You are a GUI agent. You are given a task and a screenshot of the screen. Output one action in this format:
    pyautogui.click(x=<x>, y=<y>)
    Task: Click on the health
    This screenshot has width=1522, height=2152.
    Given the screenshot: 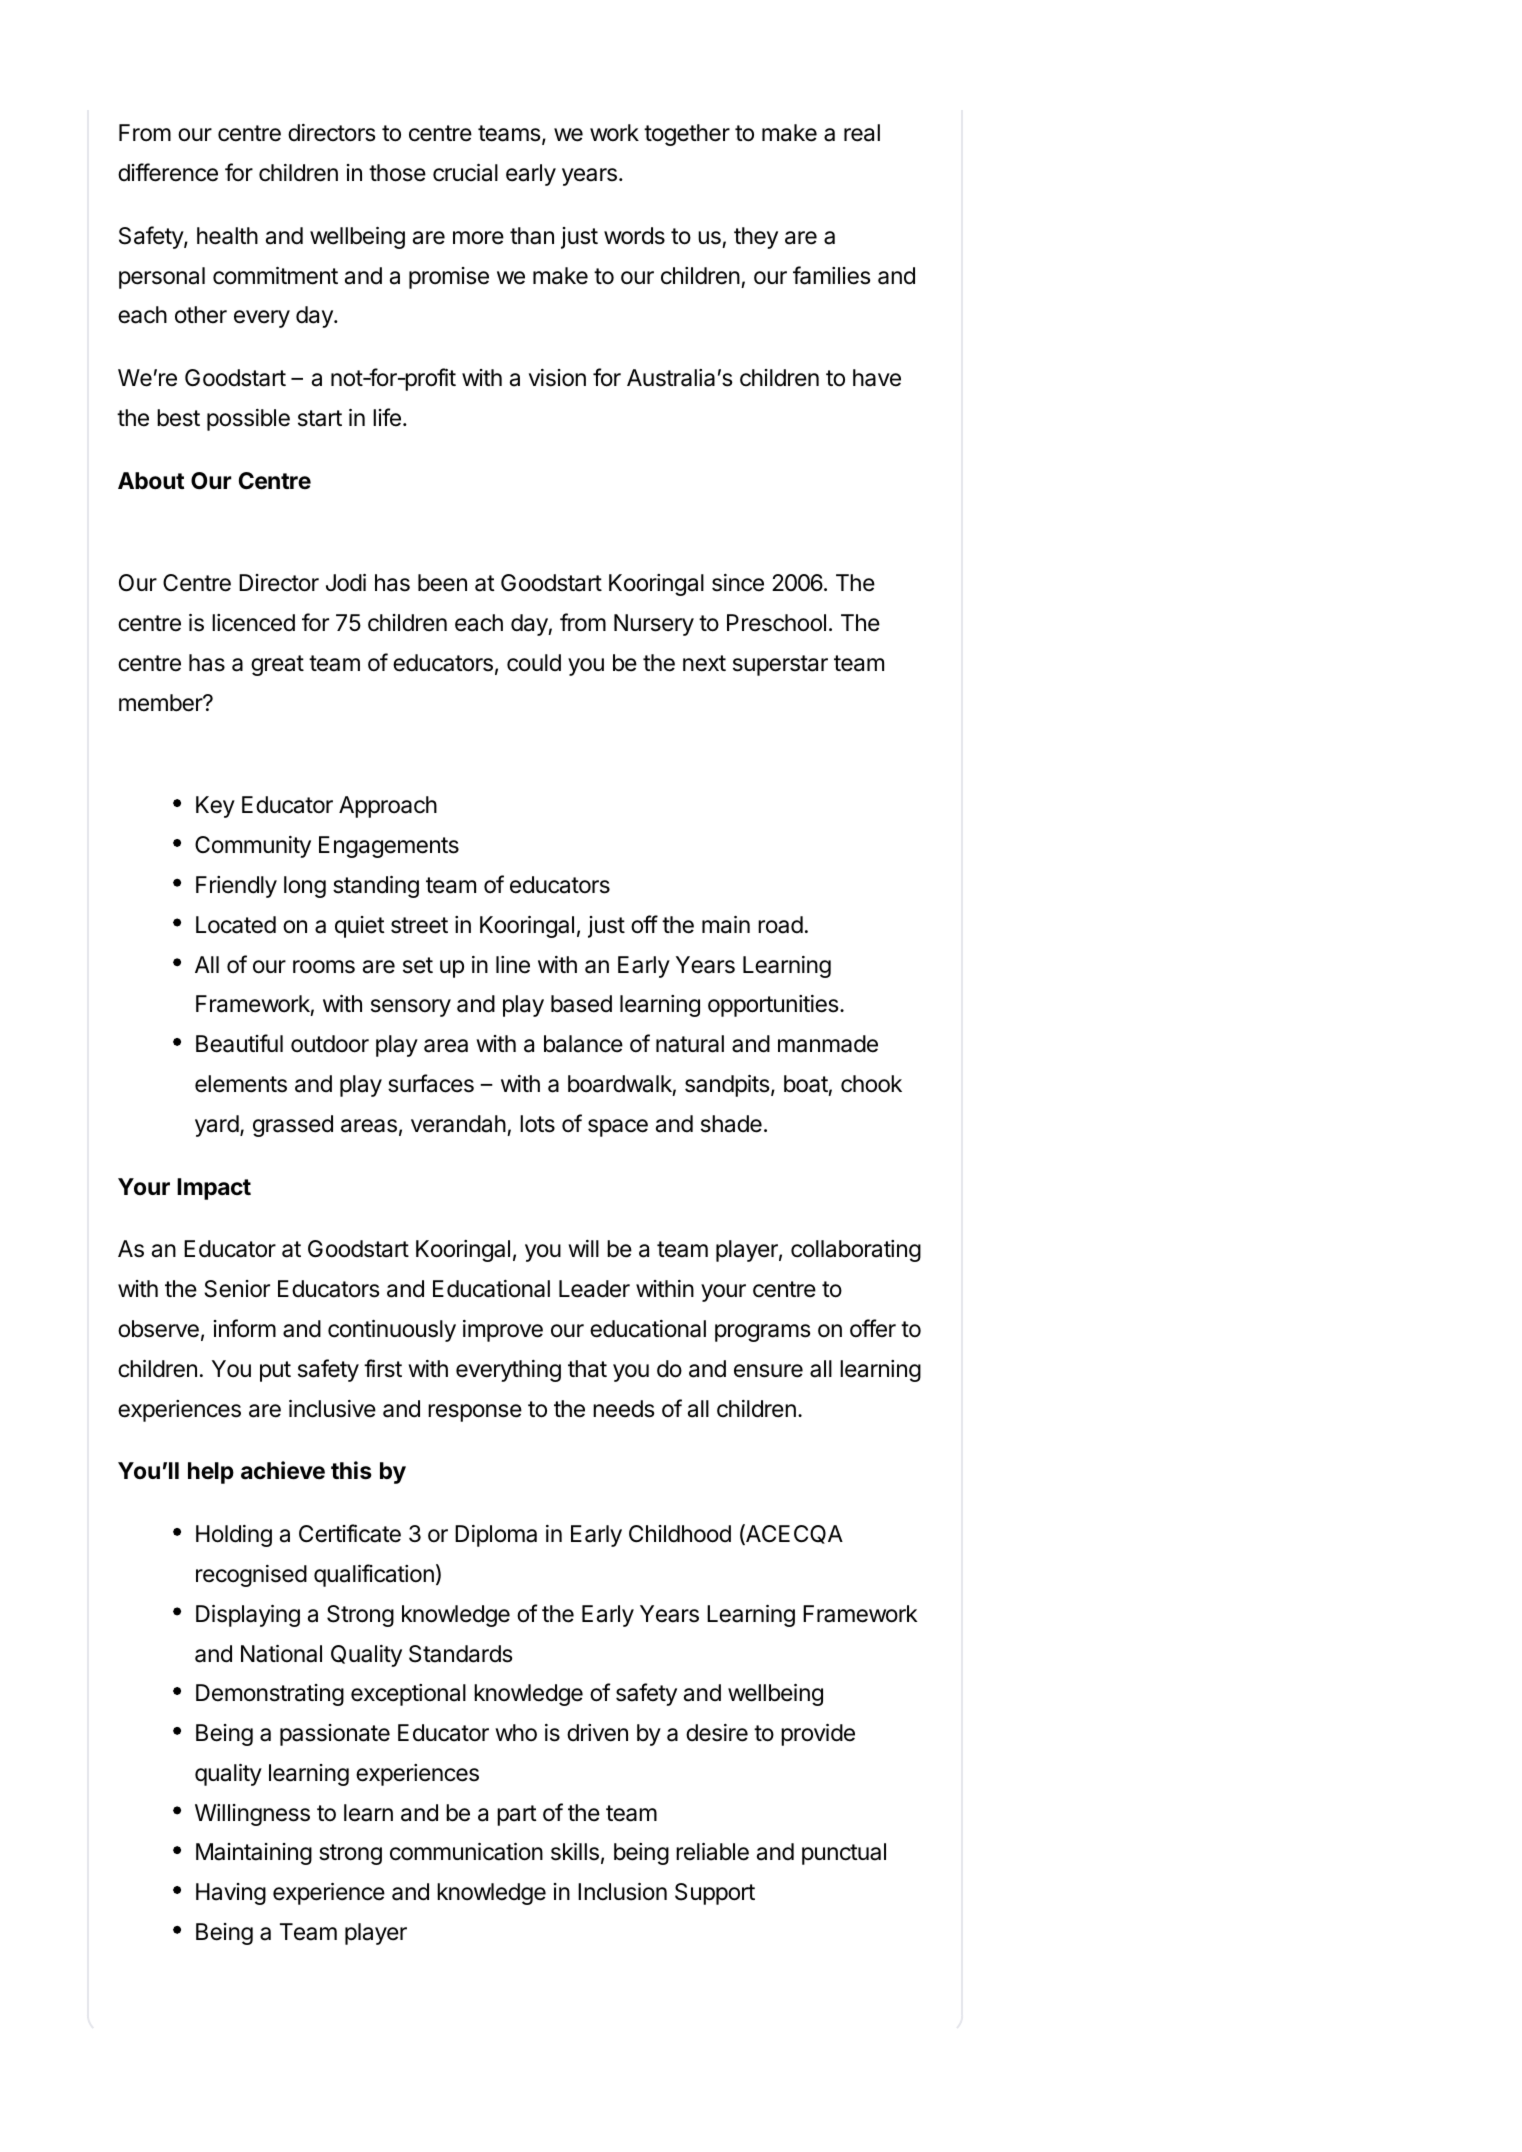 What is the action you would take?
    pyautogui.click(x=227, y=236)
